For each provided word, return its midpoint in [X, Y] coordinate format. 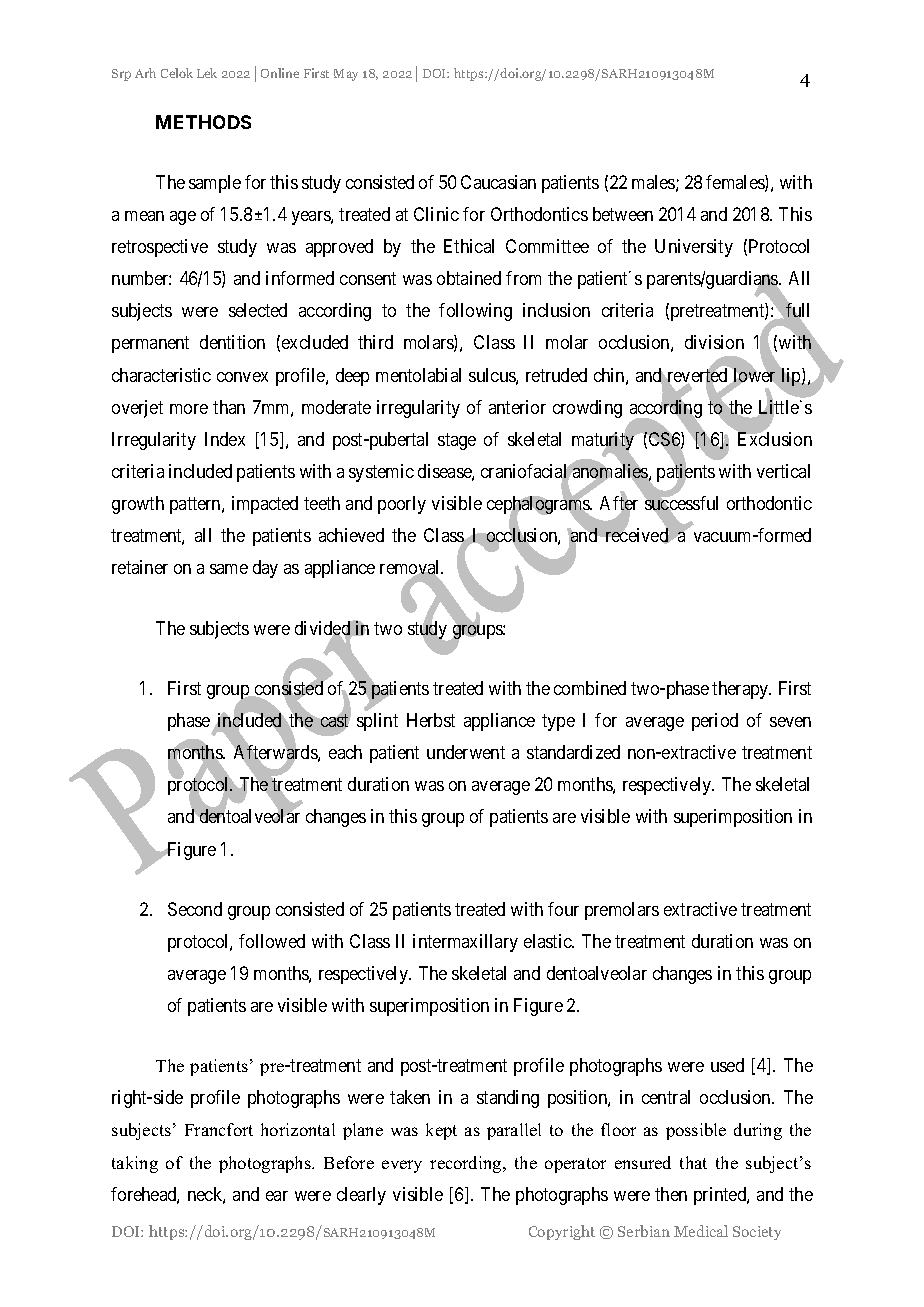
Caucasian [498, 182]
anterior [517, 407]
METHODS [203, 122]
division [714, 342]
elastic [548, 941]
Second [195, 909]
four [563, 909]
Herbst [431, 720]
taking [135, 1164]
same [229, 569]
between [623, 214]
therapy [741, 690]
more [189, 409]
